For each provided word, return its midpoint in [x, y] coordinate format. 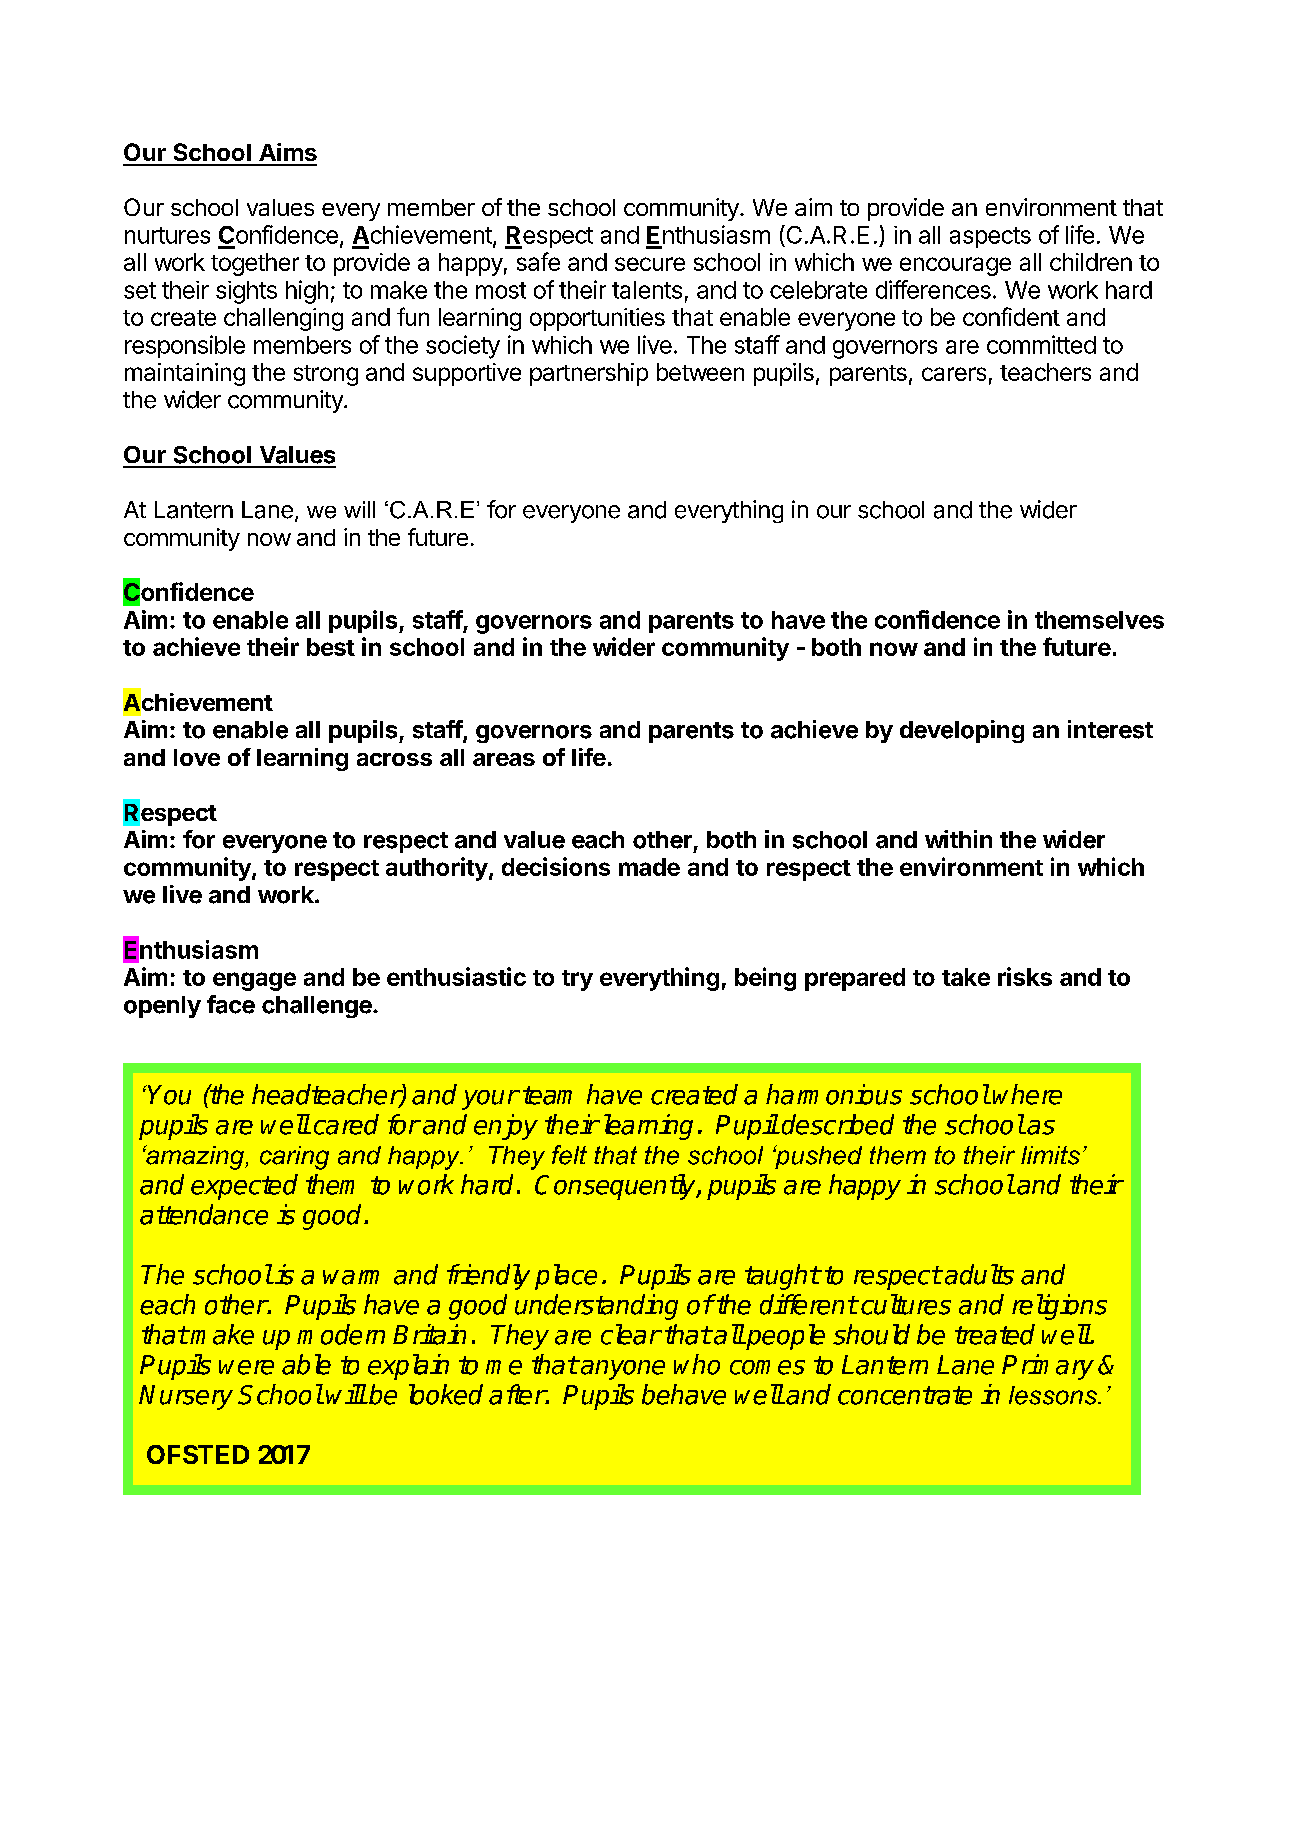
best [331, 647]
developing [962, 731]
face [231, 1004]
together [255, 264]
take [966, 977]
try [577, 980]
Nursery [186, 1397]
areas [504, 759]
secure [650, 264]
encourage [955, 266]
